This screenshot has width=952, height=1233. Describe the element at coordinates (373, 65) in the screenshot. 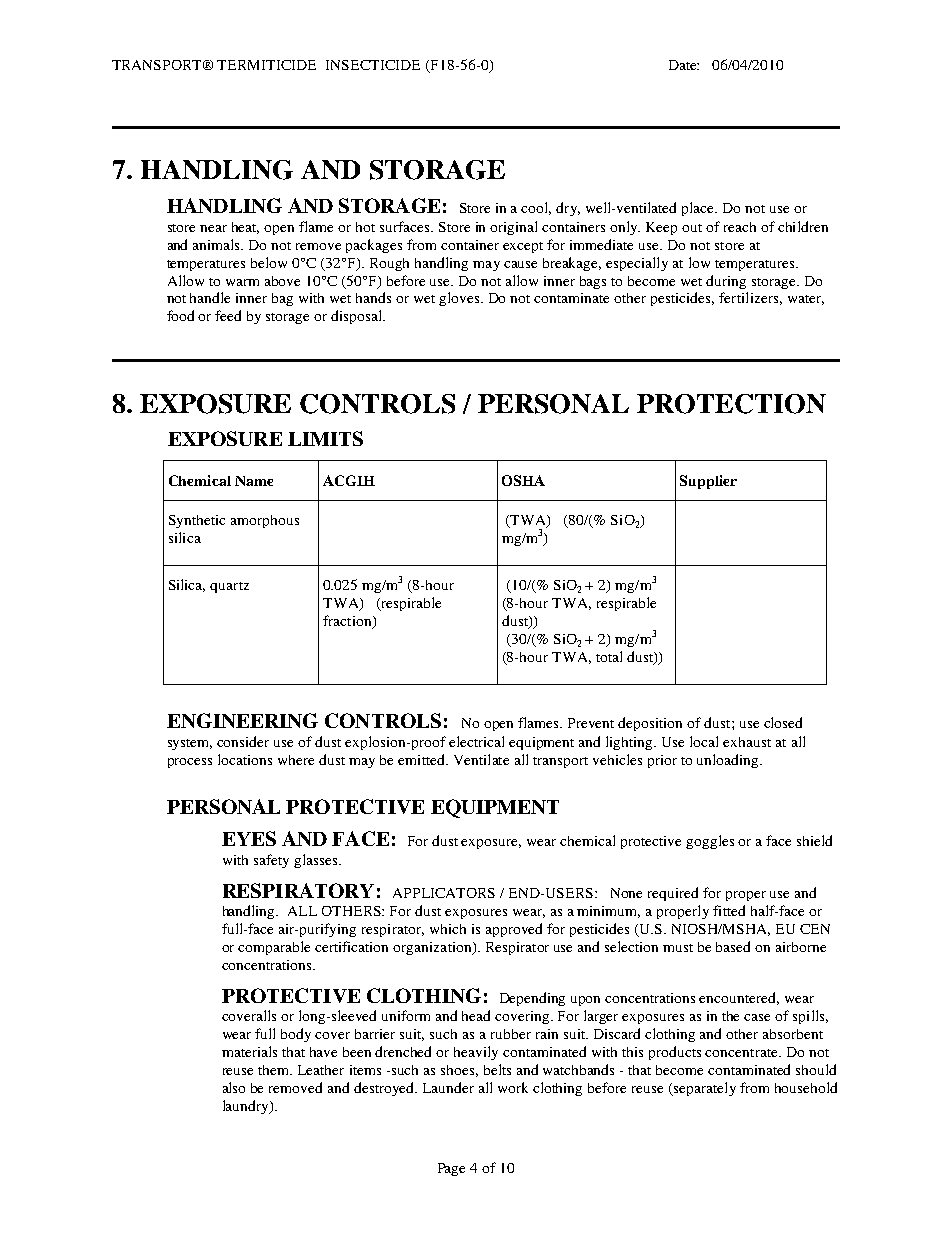

I see `INSECTICIDE` at that location.
